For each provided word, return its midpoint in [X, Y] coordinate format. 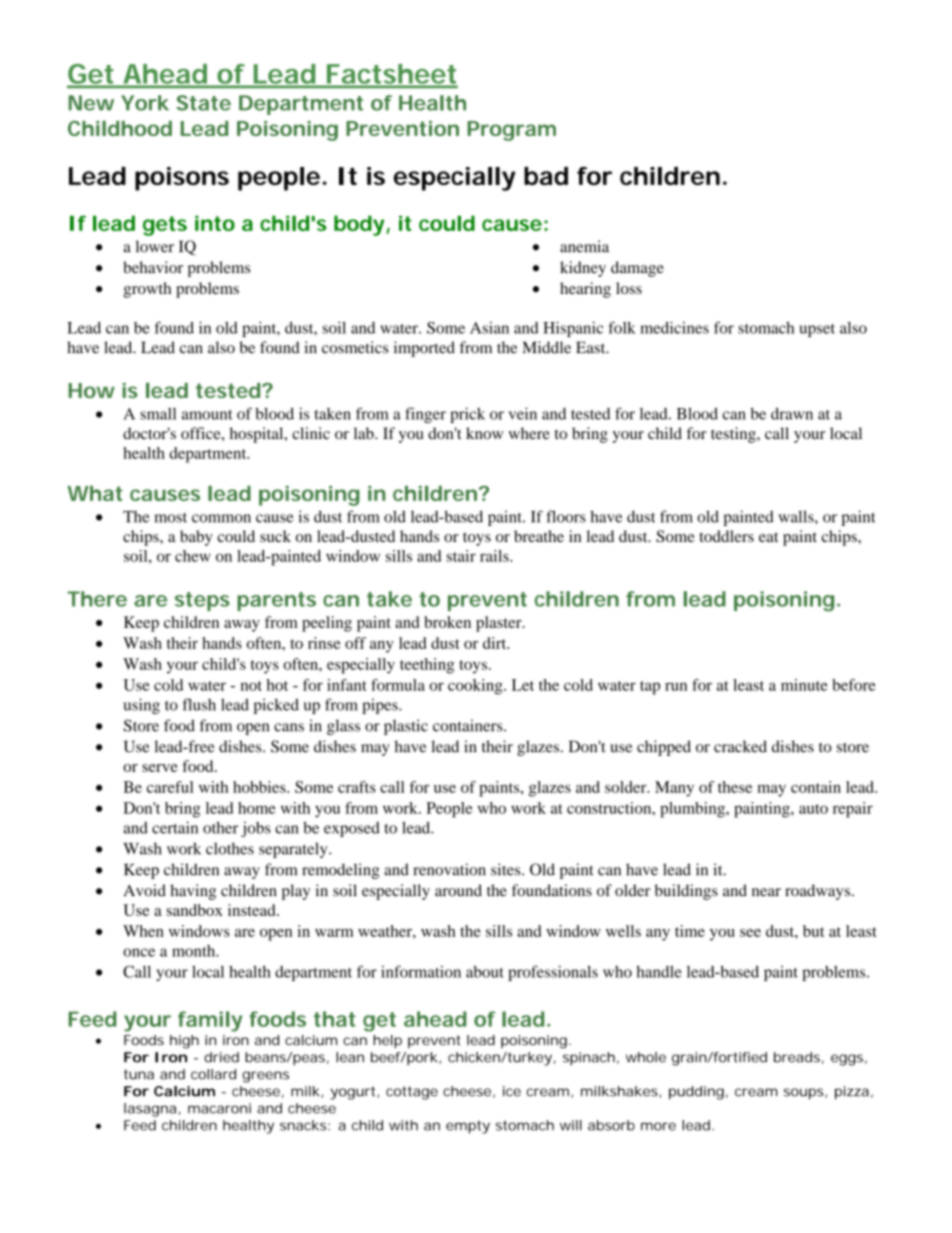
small [158, 414]
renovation [449, 869]
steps [202, 601]
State [203, 103]
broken [447, 622]
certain [175, 827]
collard [213, 1074]
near [766, 892]
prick [467, 415]
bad [546, 176]
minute [804, 685]
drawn [792, 413]
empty [468, 1127]
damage [637, 269]
